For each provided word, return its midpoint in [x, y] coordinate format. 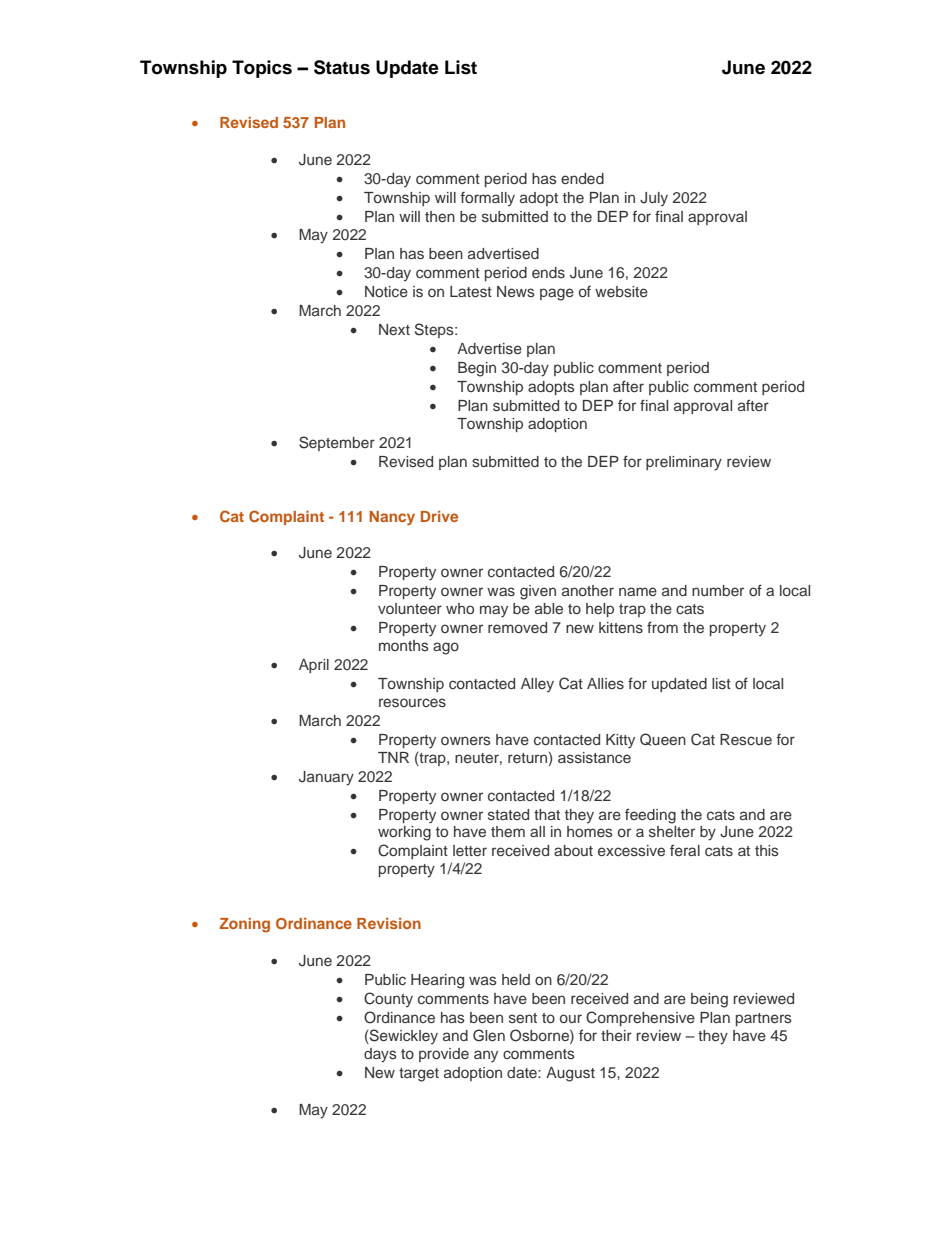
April [314, 666]
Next [394, 329]
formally [488, 199]
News [516, 291]
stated [508, 814]
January [326, 778]
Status [342, 67]
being [709, 1000]
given [538, 592]
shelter [672, 831]
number [718, 590]
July [654, 199]
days [380, 1055]
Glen [489, 1035]
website [621, 291]
